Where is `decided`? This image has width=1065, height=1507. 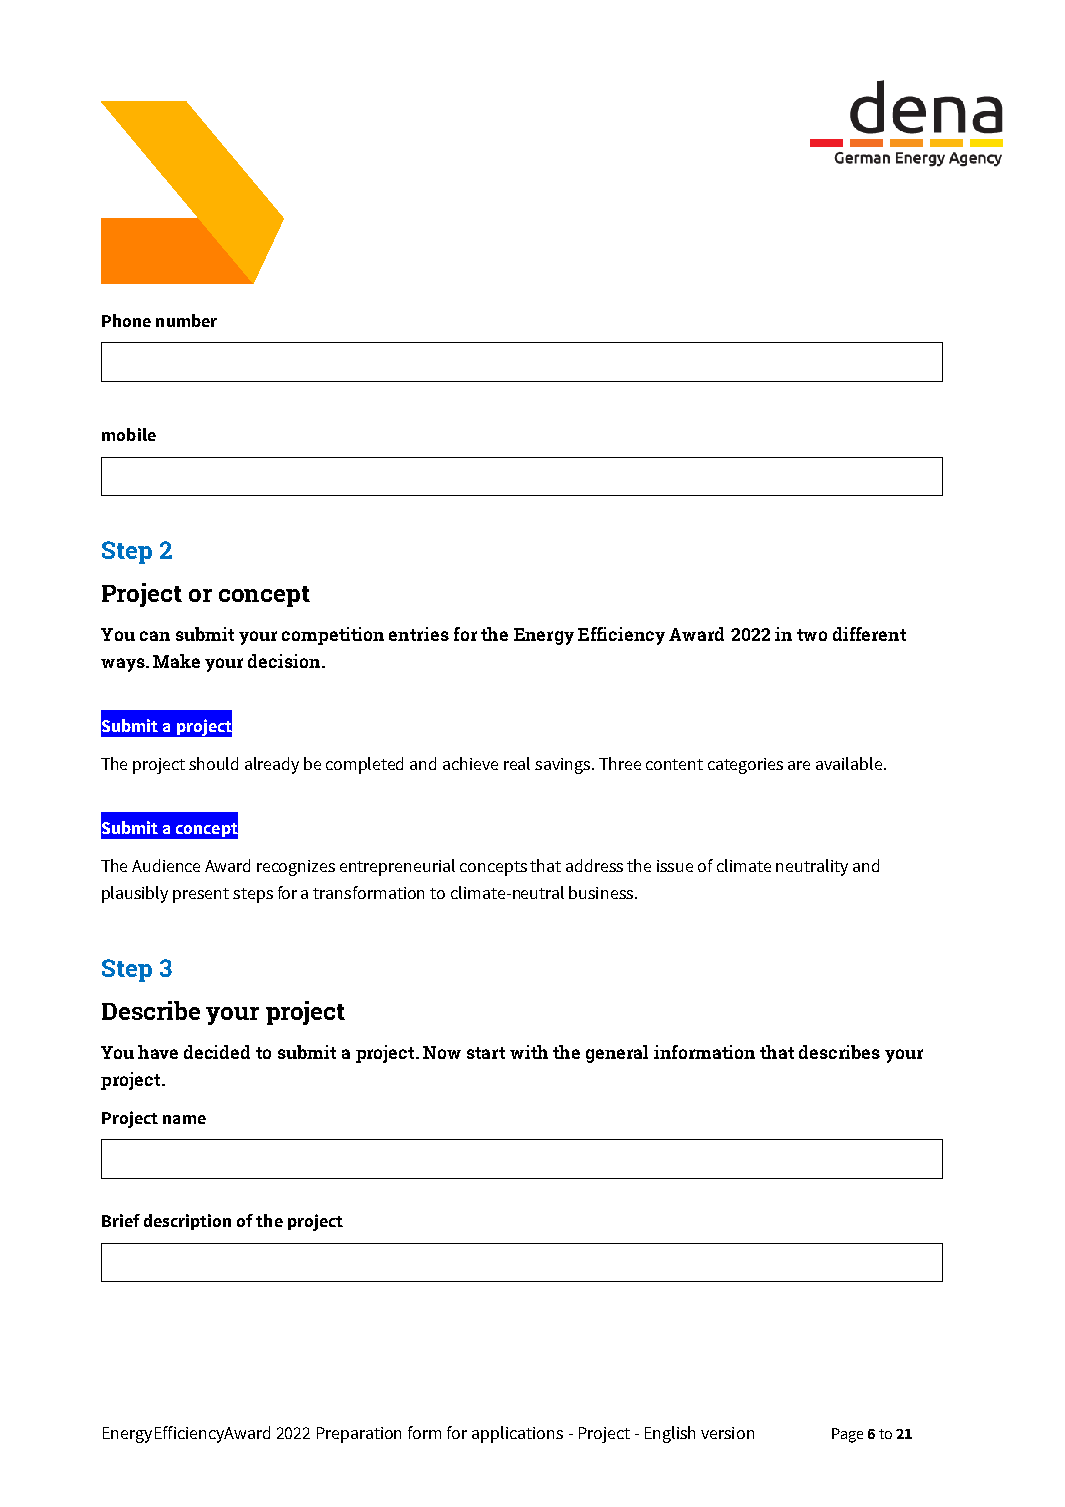 decided is located at coordinates (217, 1052).
